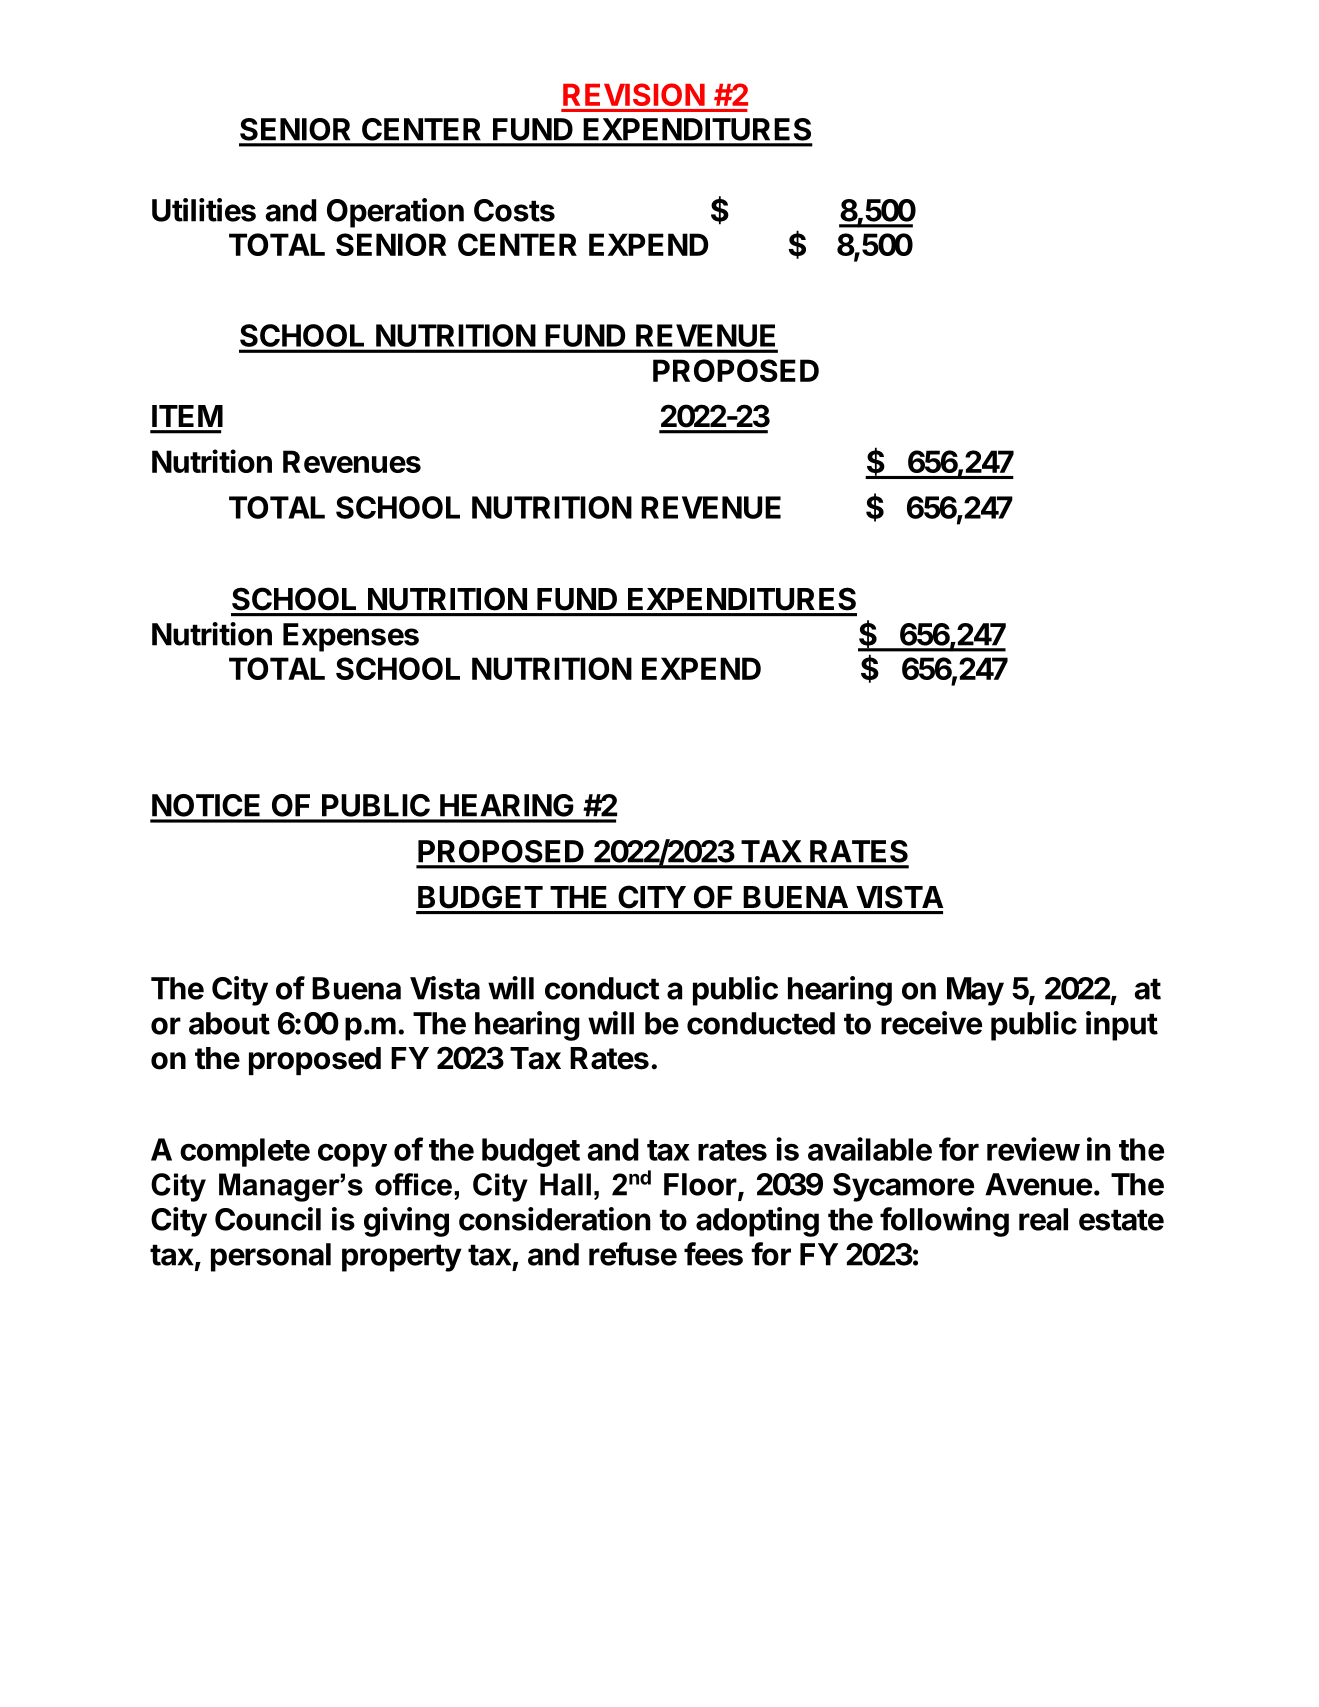 This document has height=1707, width=1319. What do you see at coordinates (700, 1184) in the document?
I see `Floor` at bounding box center [700, 1184].
